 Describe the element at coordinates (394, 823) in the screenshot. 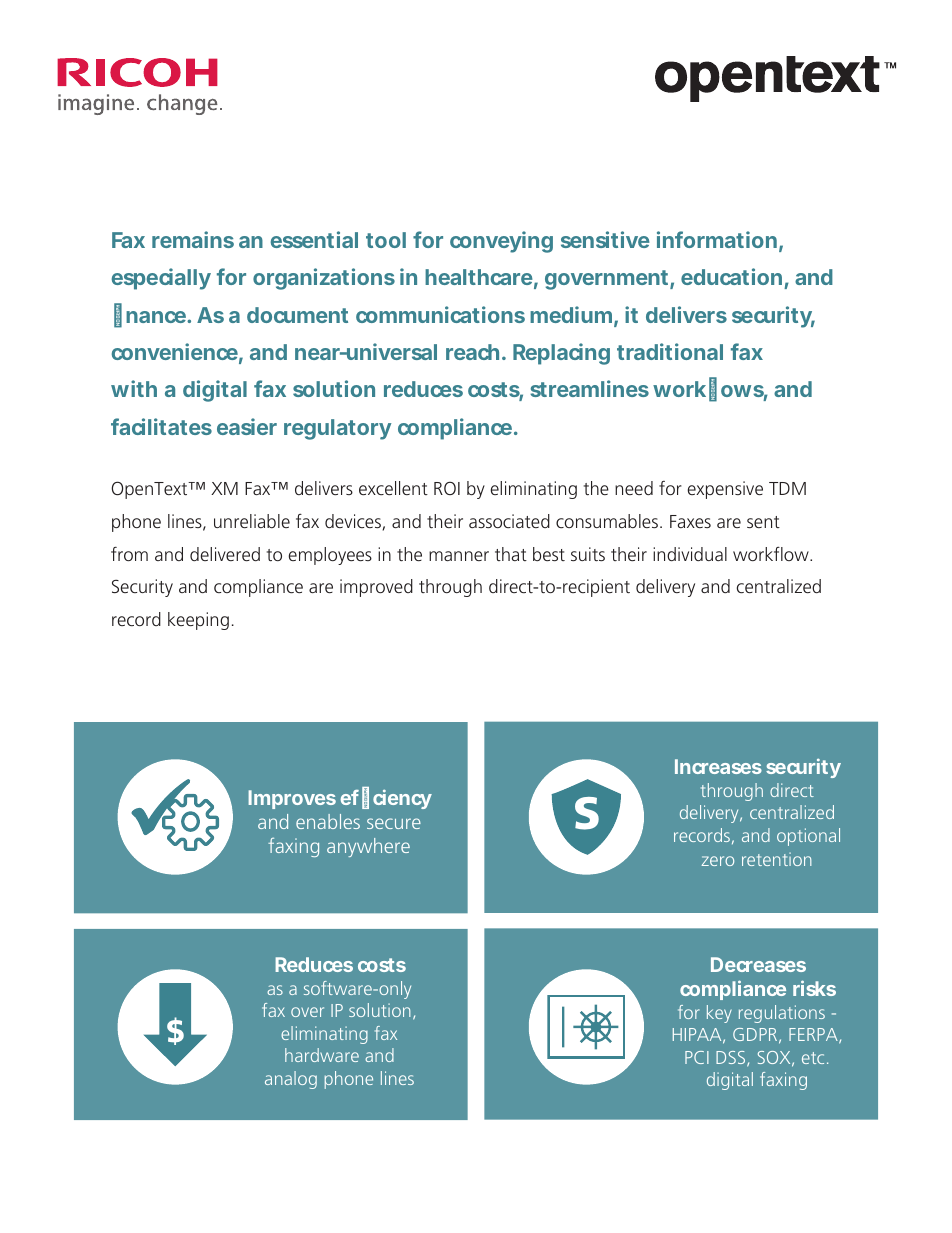

I see `secure` at that location.
